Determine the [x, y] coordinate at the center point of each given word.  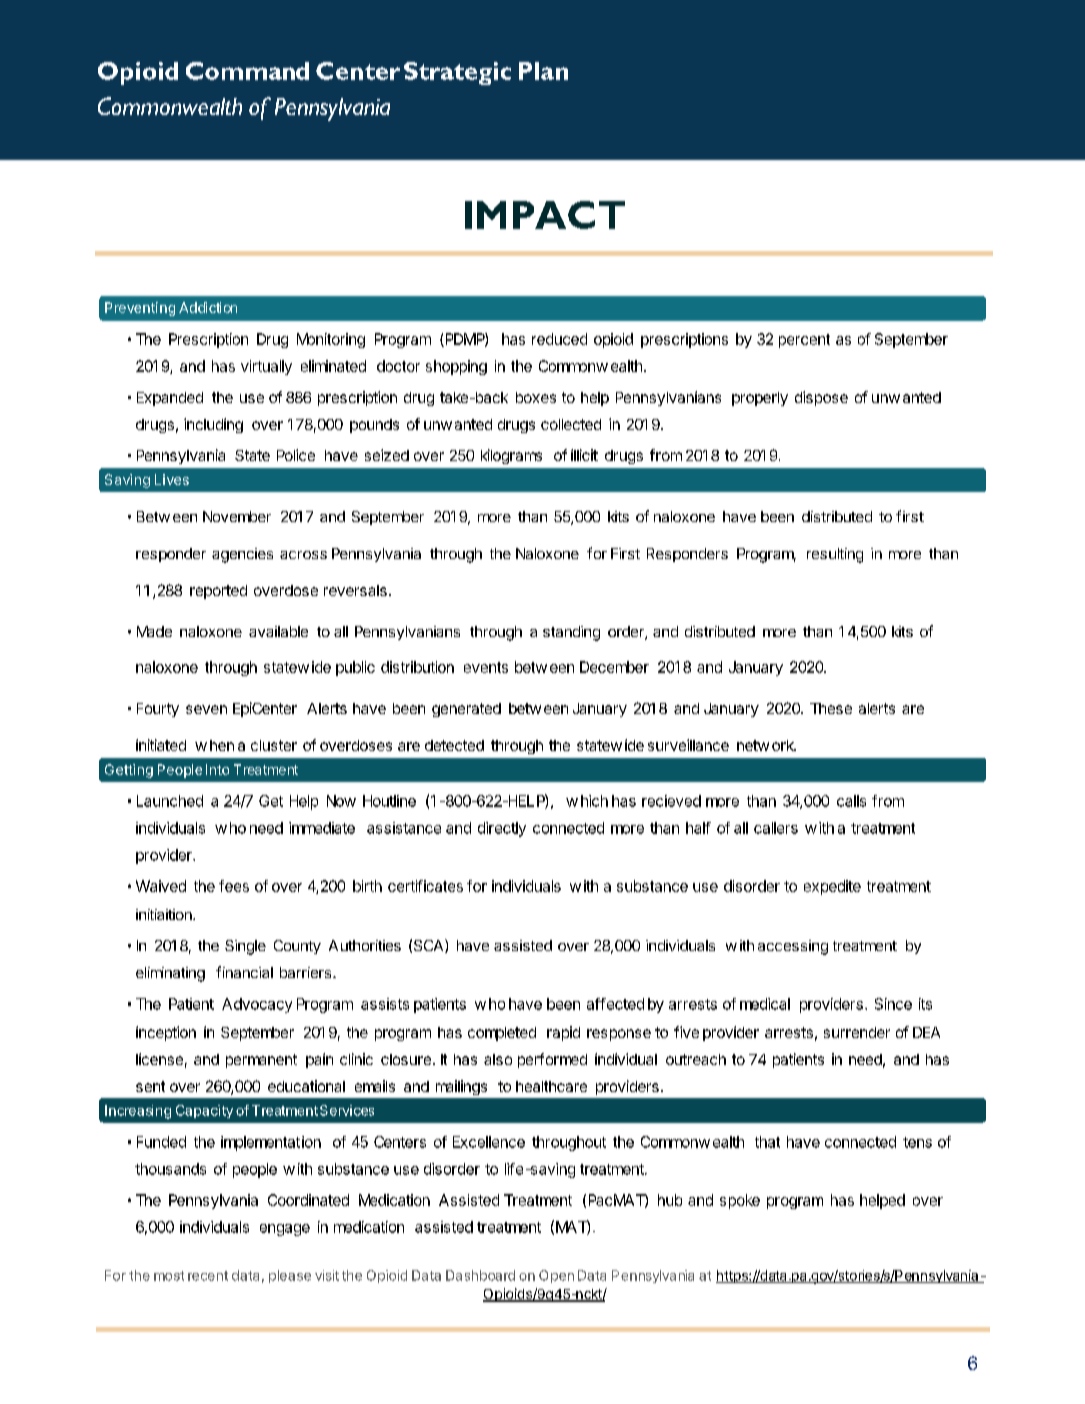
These [831, 708]
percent [804, 341]
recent [208, 1276]
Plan [543, 71]
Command [247, 71]
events [486, 667]
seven [206, 709]
